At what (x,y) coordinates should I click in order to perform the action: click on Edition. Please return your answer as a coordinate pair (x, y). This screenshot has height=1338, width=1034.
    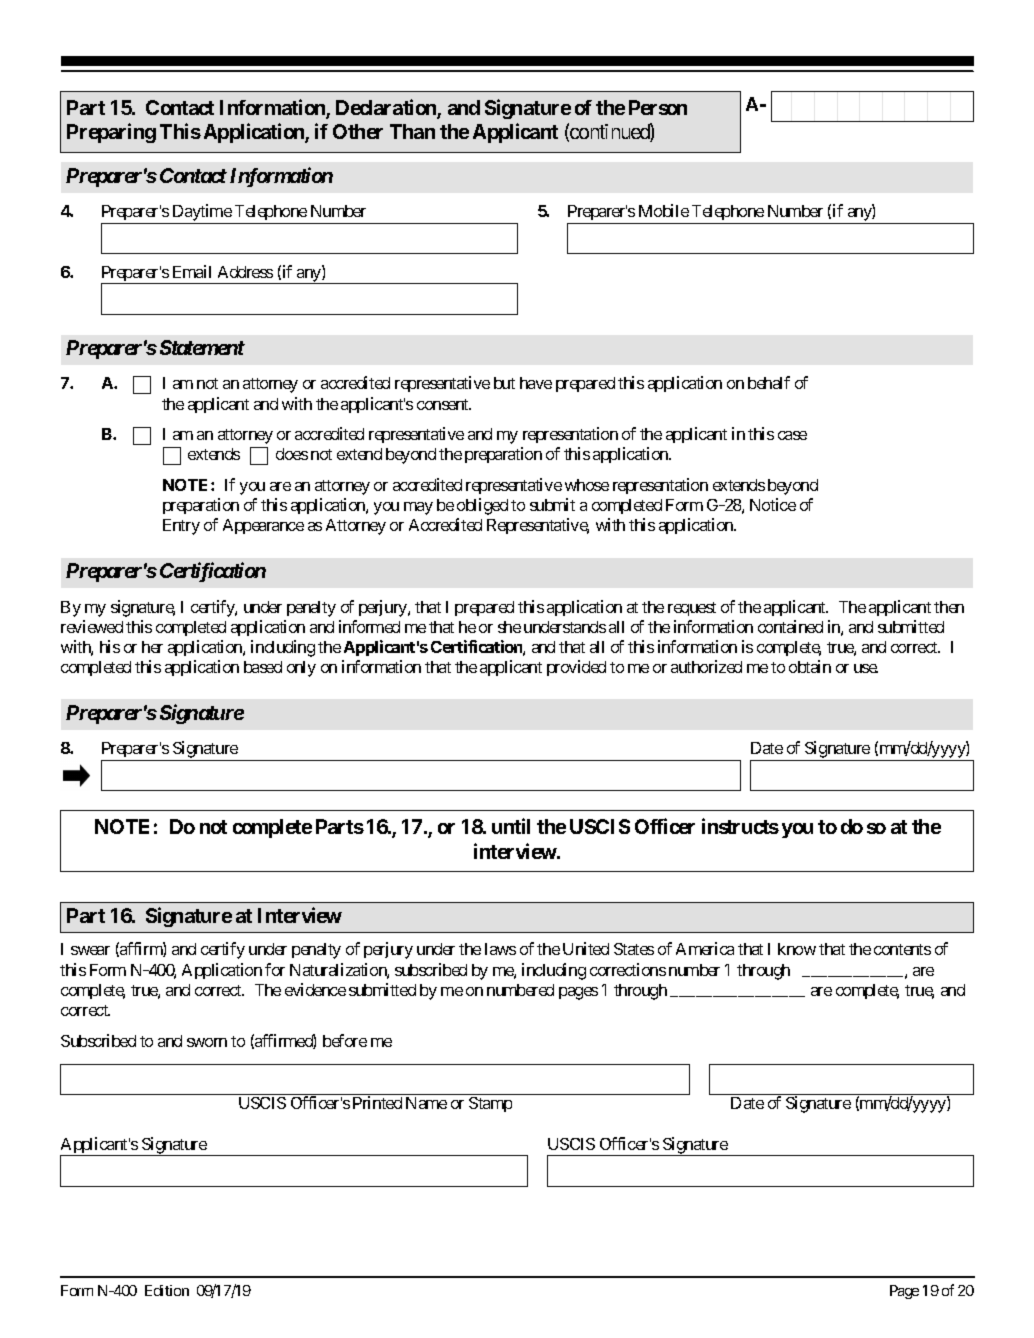
    Looking at the image, I should click on (167, 1290).
